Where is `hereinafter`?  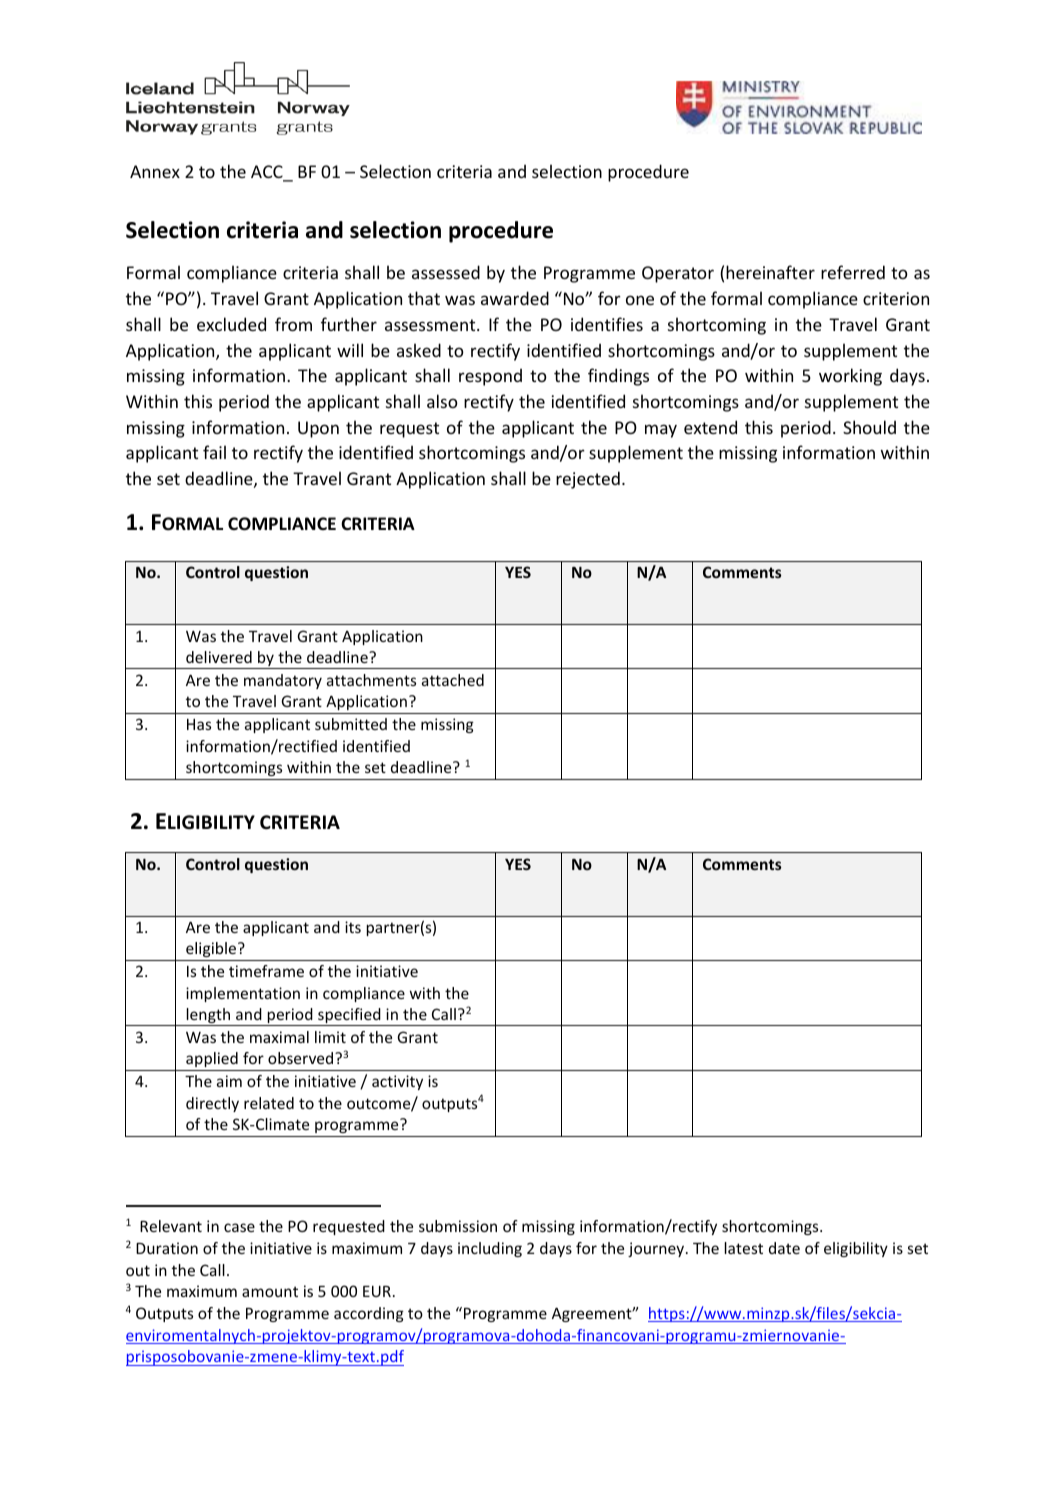
hereinafter is located at coordinates (770, 272).
